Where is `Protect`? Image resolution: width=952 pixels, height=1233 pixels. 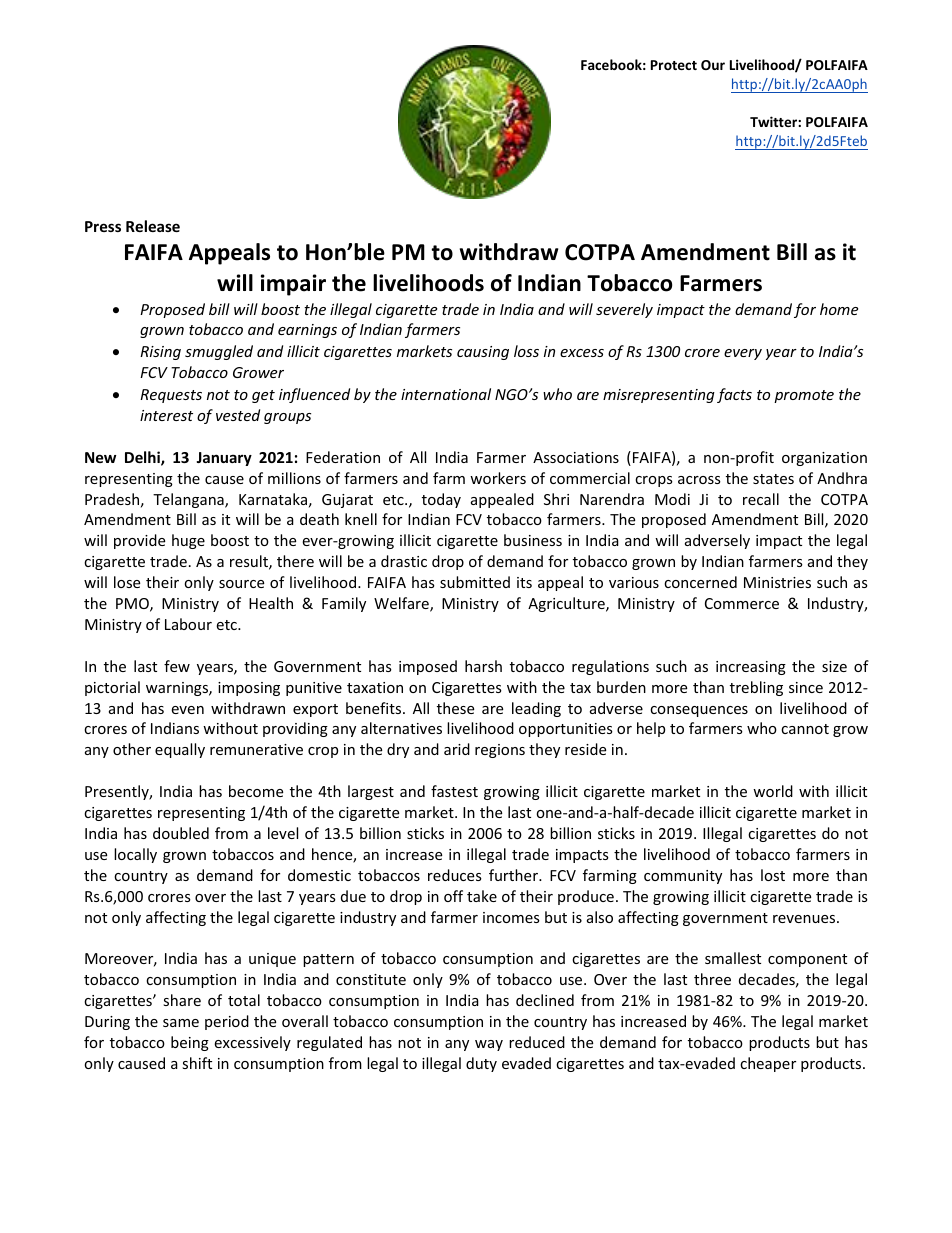
Protect is located at coordinates (674, 65).
